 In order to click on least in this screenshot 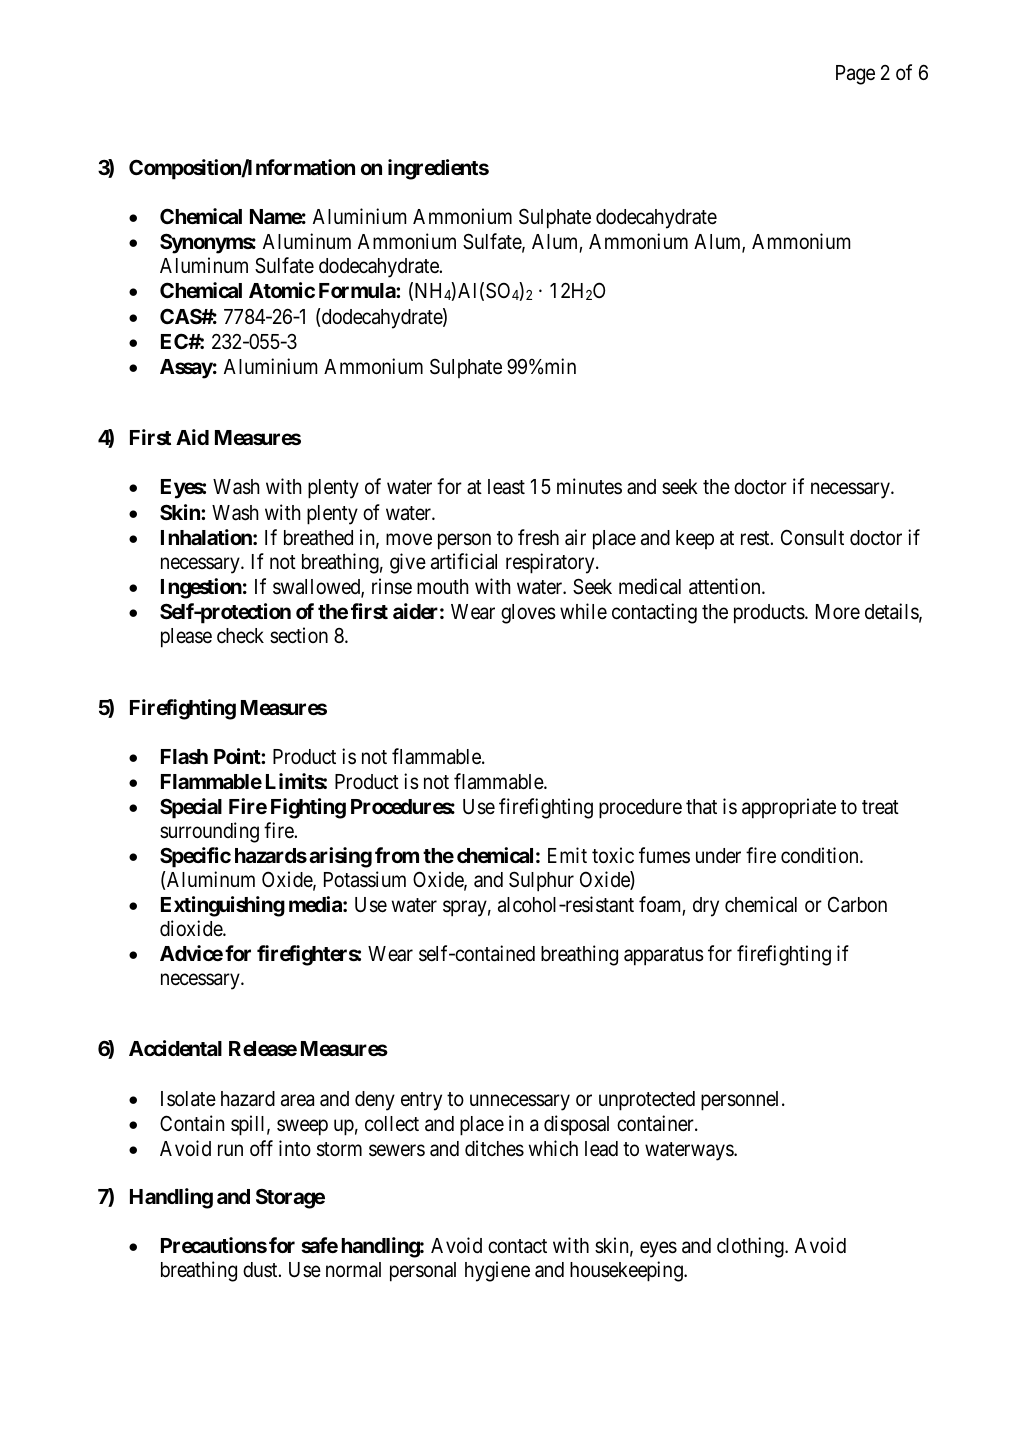, I will do `click(506, 487)`.
